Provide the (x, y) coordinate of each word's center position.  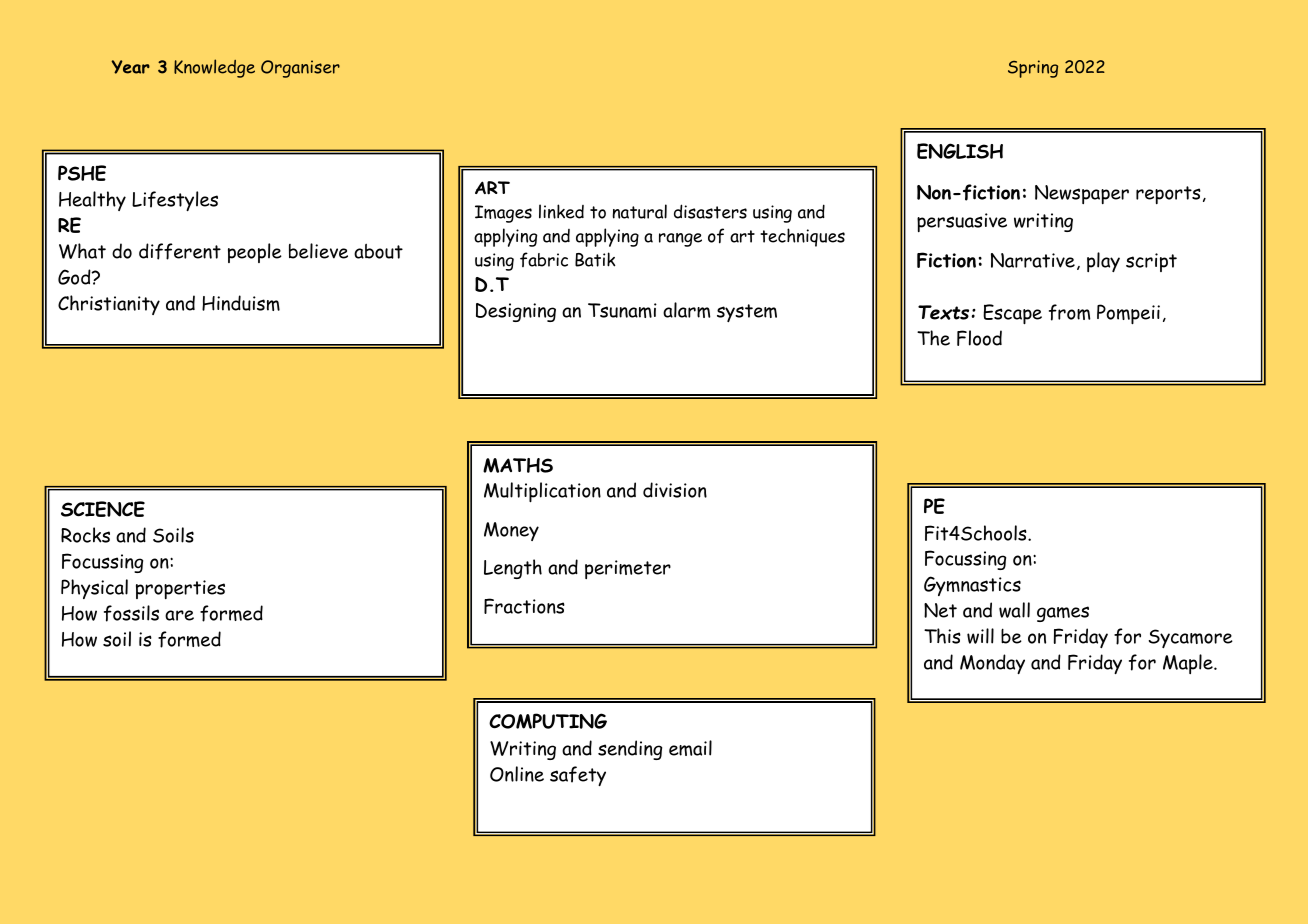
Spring (1033, 69)
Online (517, 774)
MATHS (518, 465)
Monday (992, 664)
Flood (979, 338)
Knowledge (214, 68)
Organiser (300, 69)
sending (630, 750)
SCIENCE (103, 509)
